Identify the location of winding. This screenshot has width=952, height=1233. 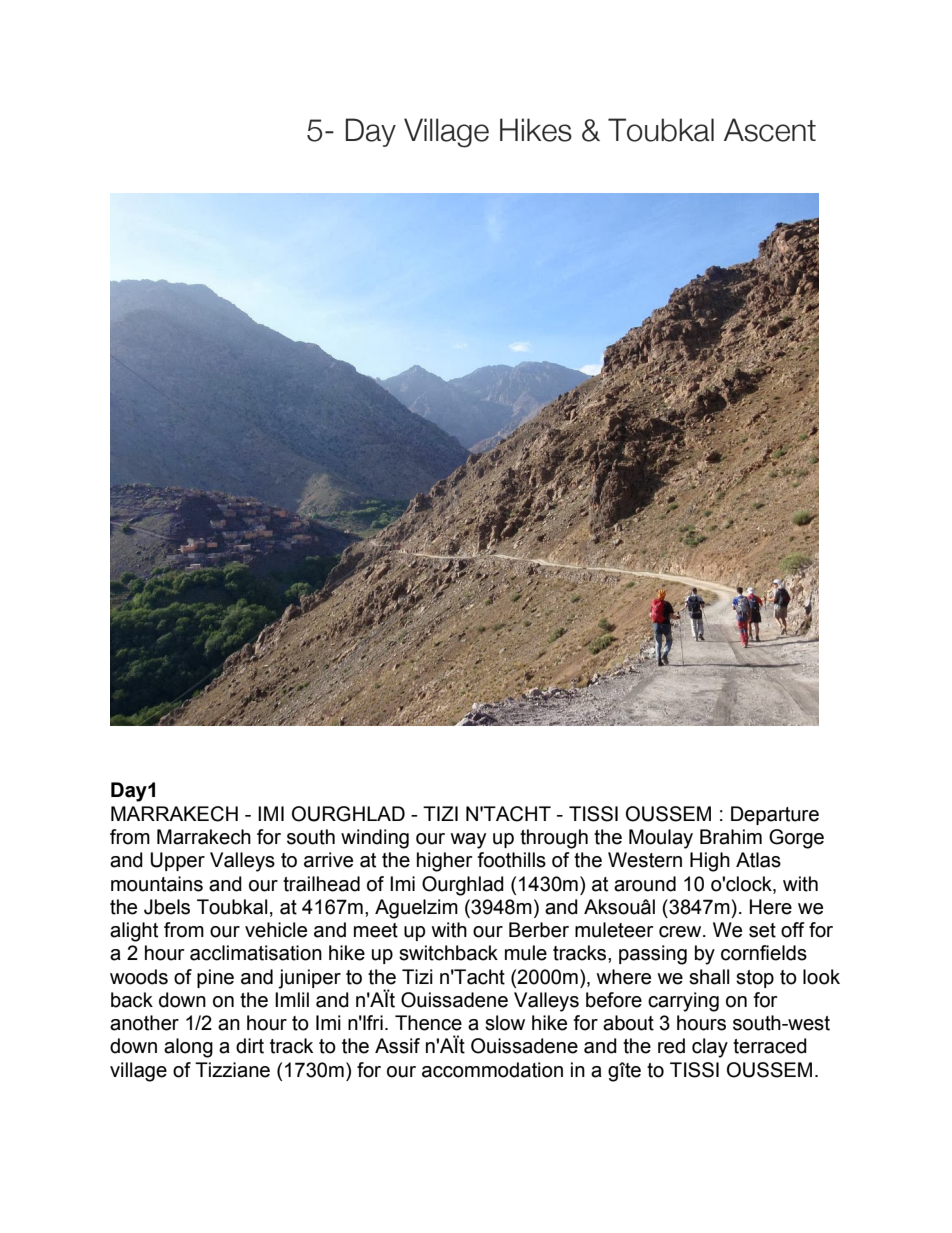
(375, 839).
